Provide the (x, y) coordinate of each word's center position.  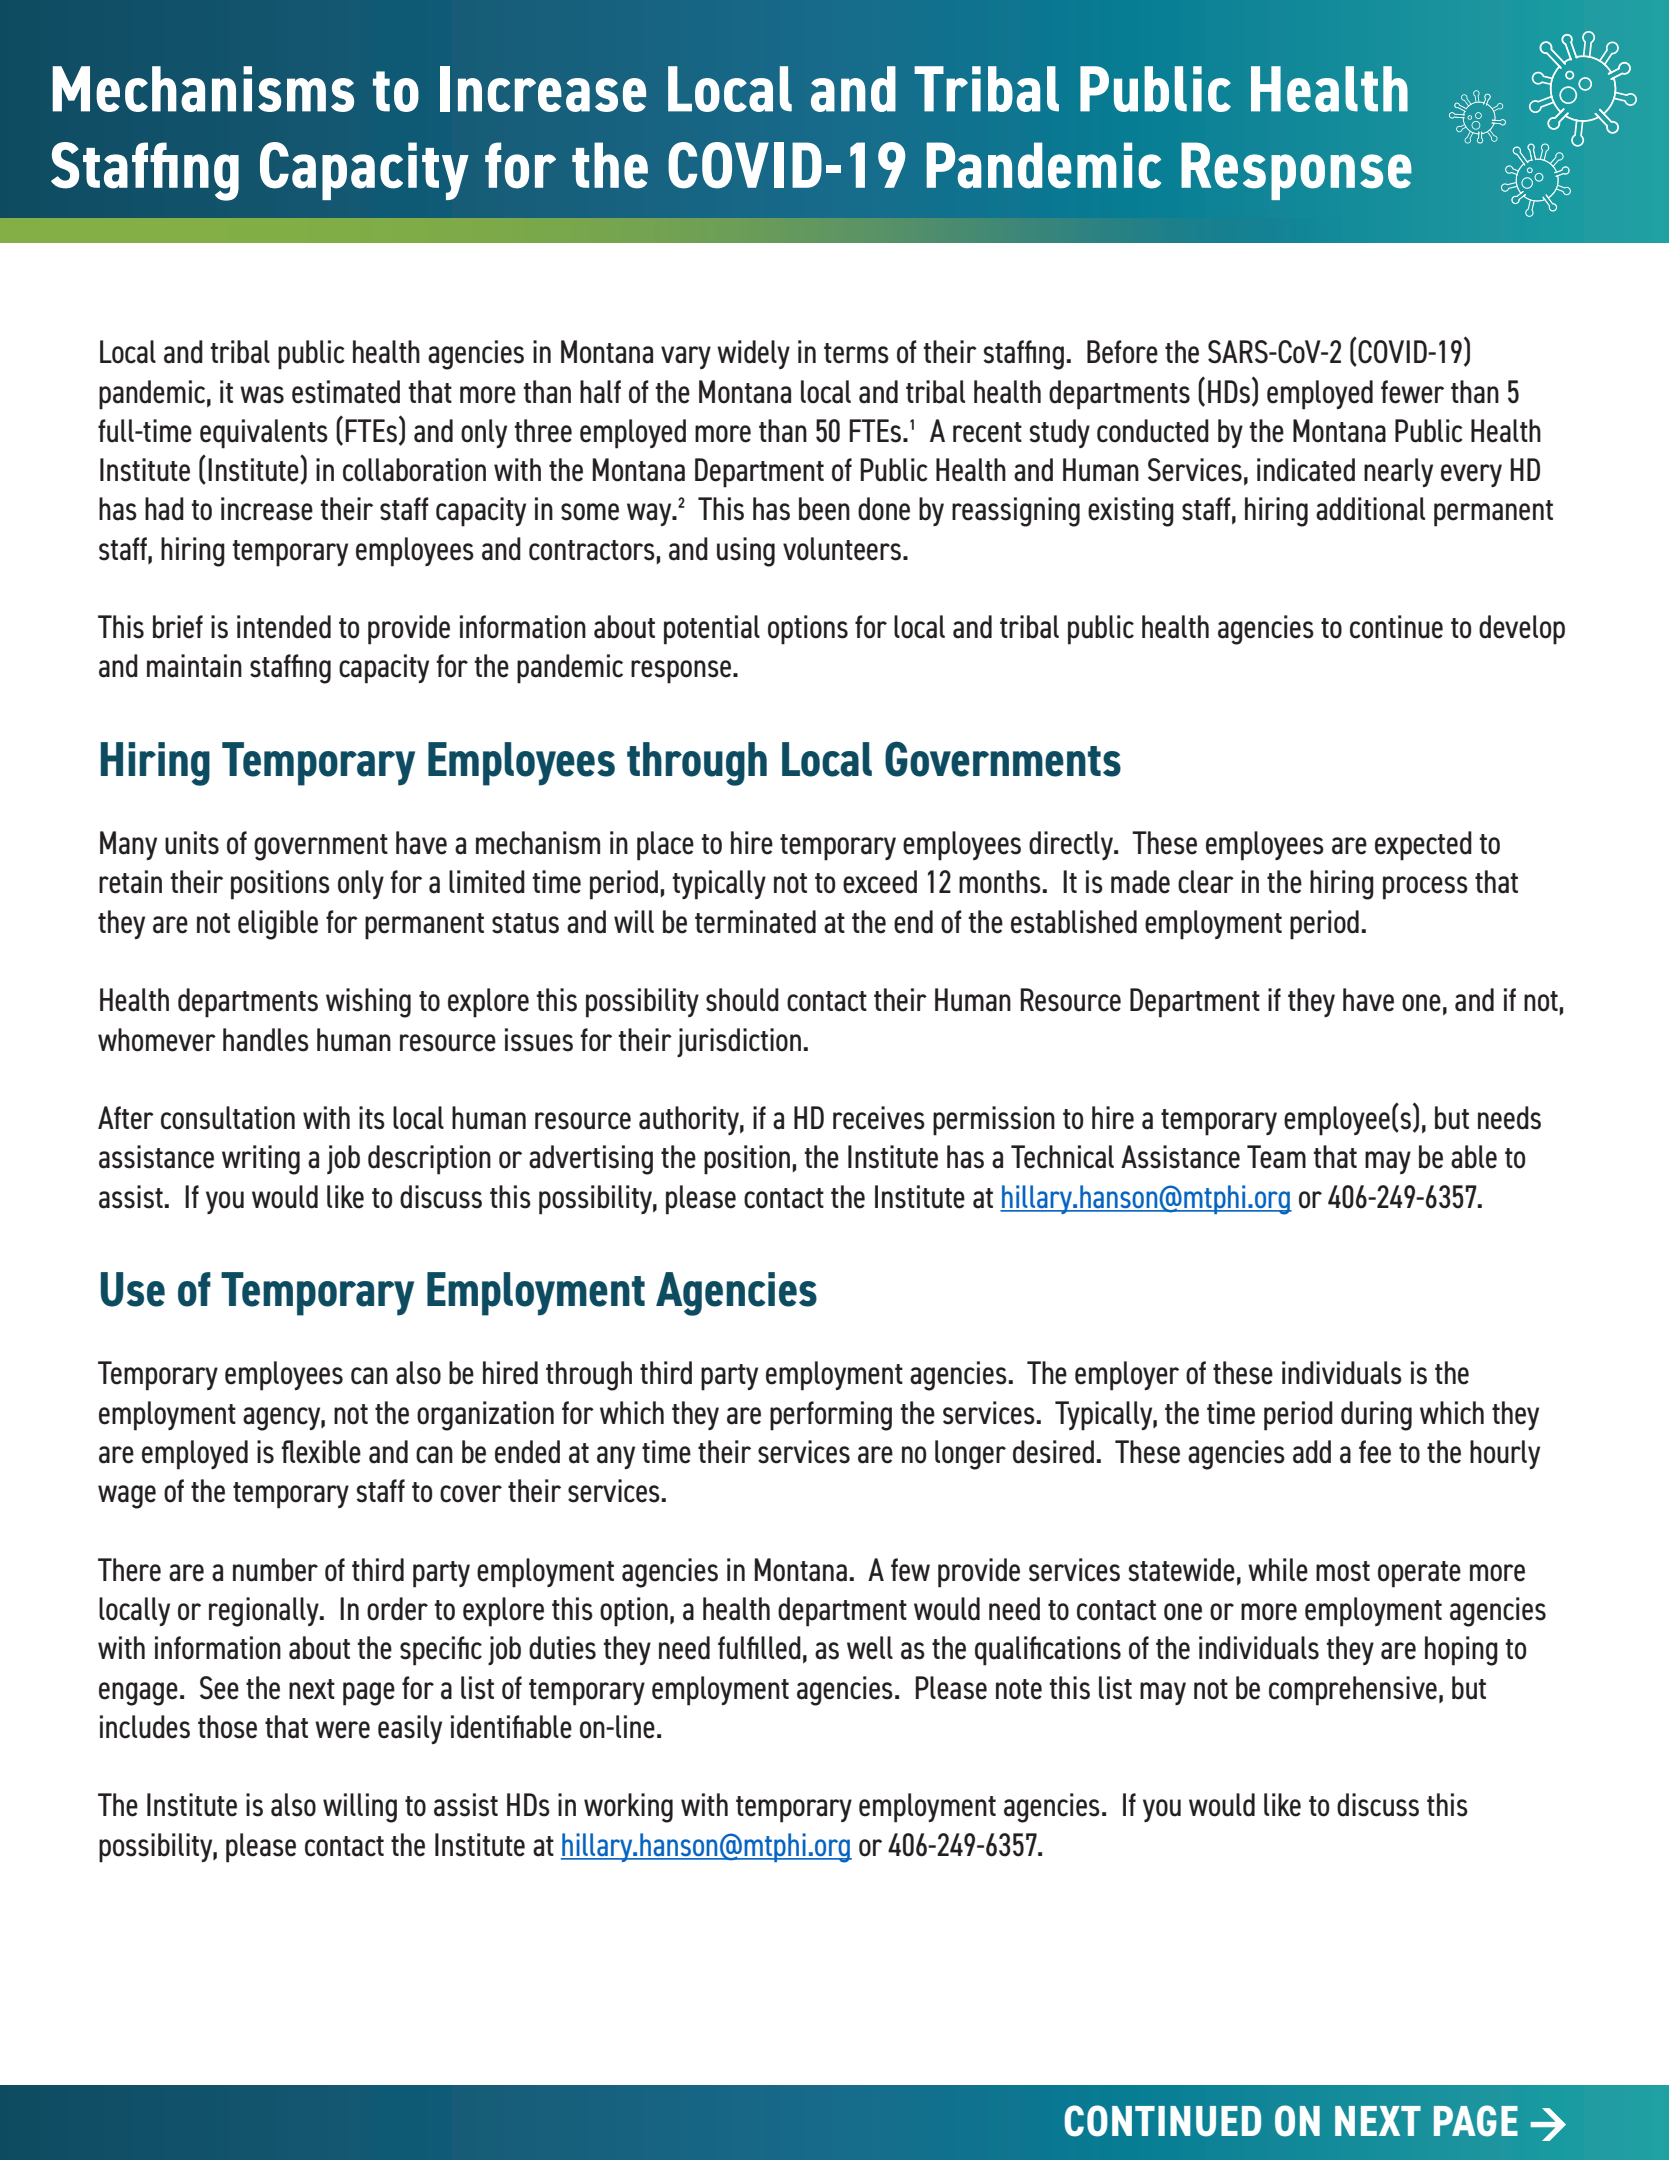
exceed (880, 882)
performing (831, 1416)
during (1376, 1416)
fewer (1412, 392)
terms (856, 353)
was (262, 395)
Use (133, 1289)
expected (1423, 846)
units (192, 843)
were (342, 1730)
